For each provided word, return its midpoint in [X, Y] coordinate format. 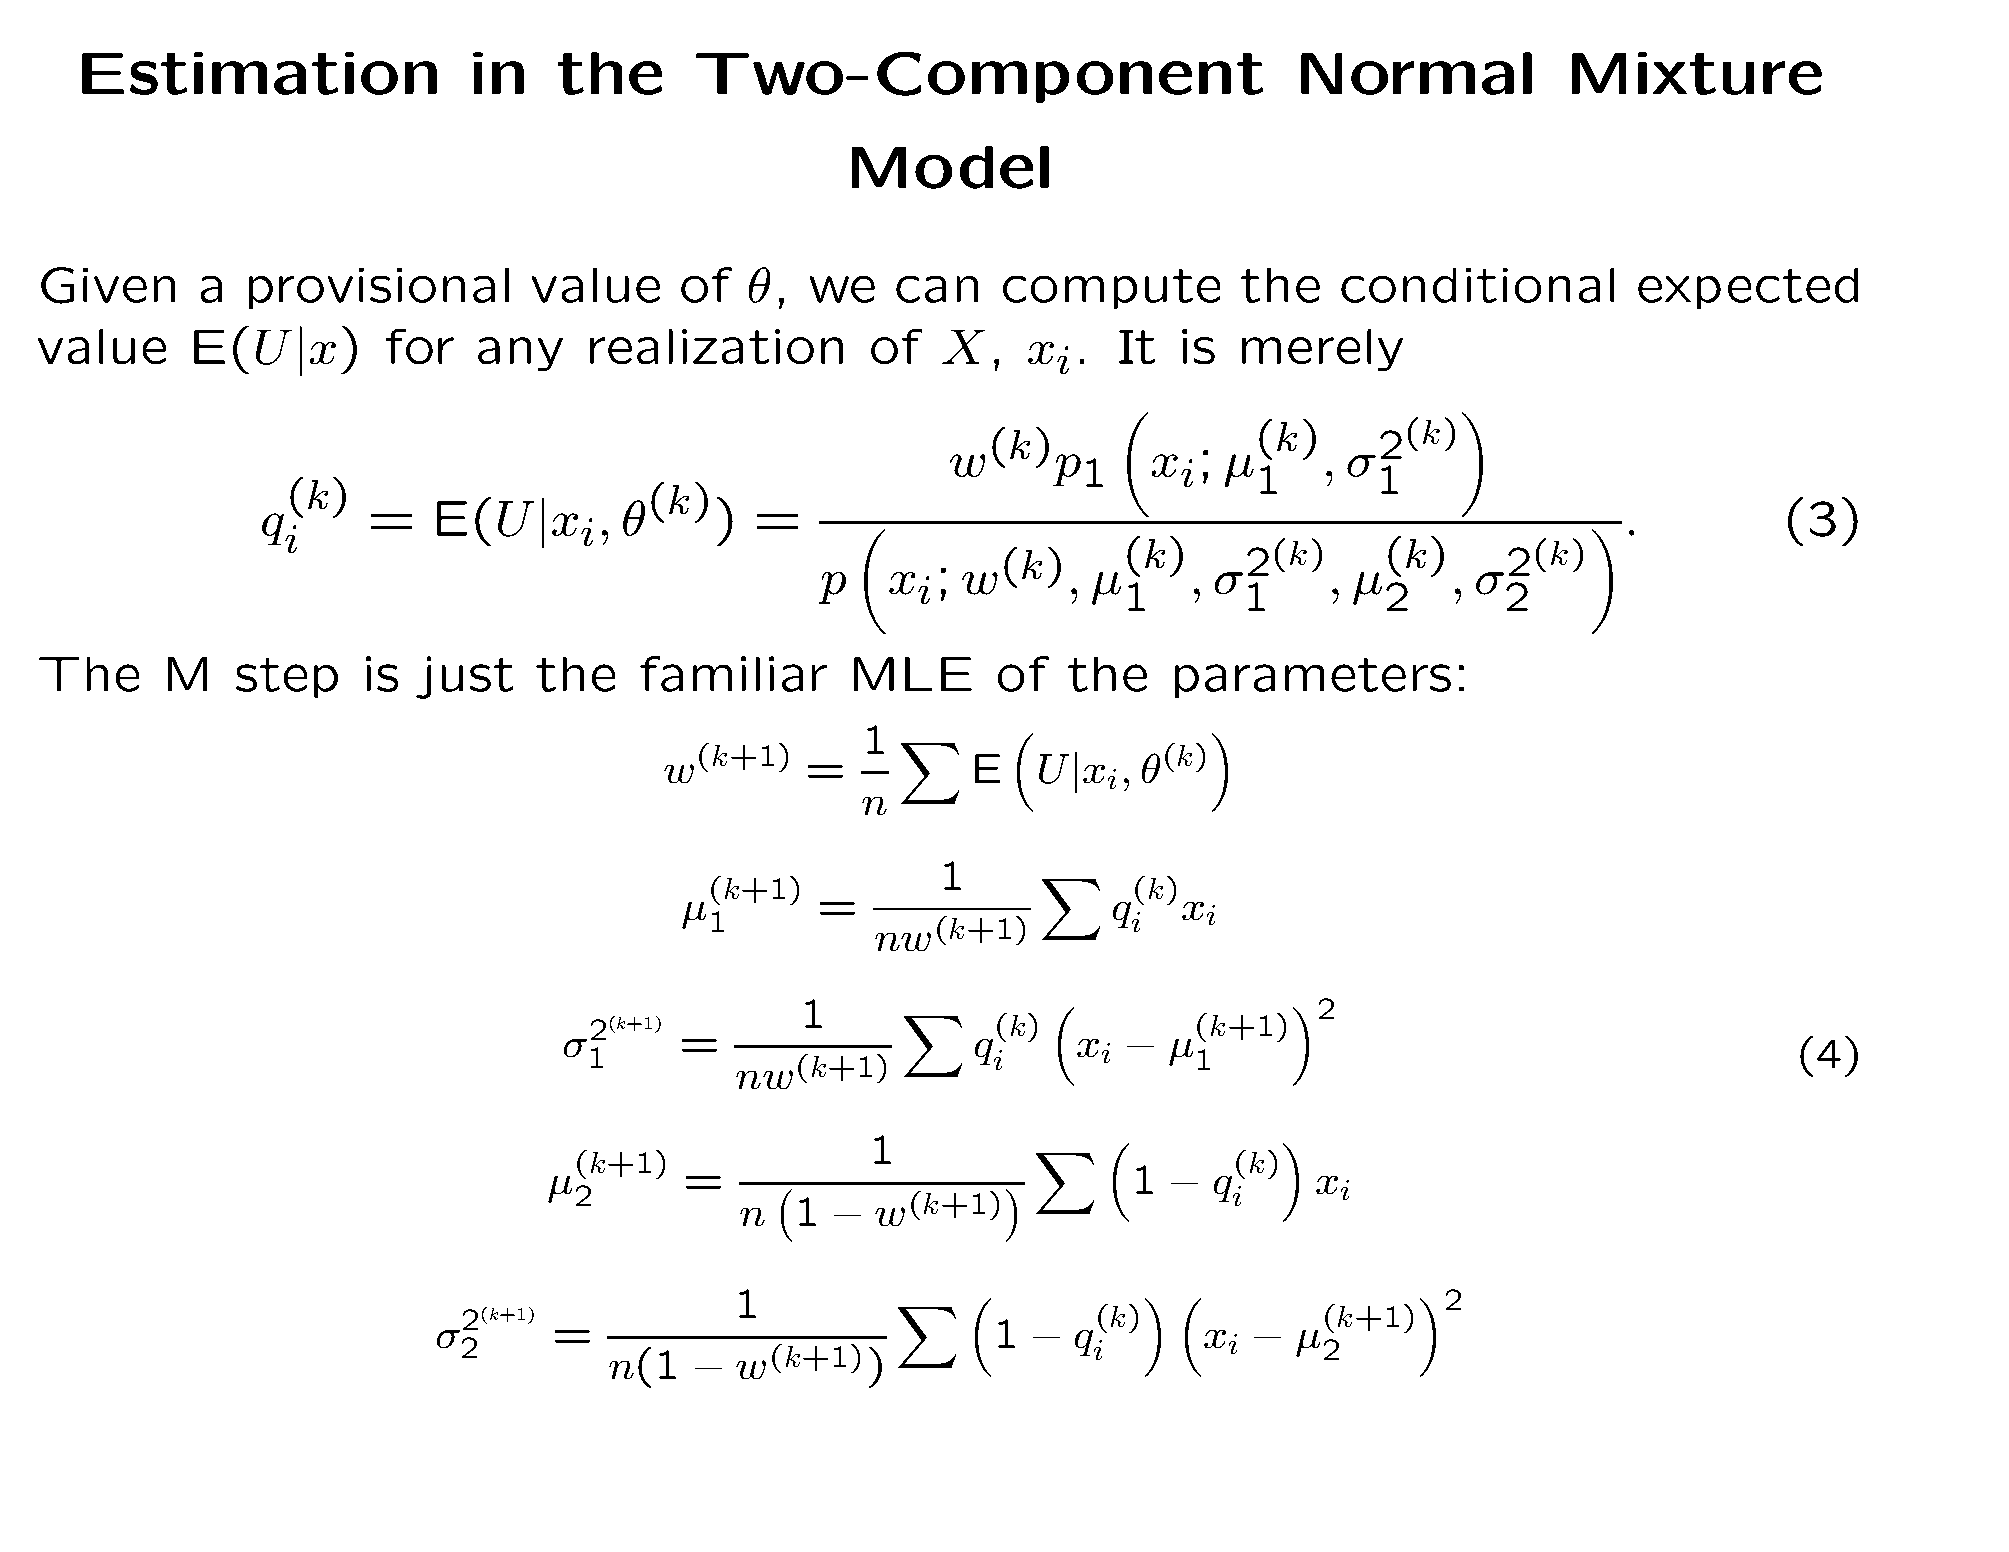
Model [950, 167]
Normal [1416, 73]
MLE [913, 674]
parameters [1313, 678]
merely [1322, 350]
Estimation [259, 73]
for [420, 346]
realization [716, 346]
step [287, 678]
